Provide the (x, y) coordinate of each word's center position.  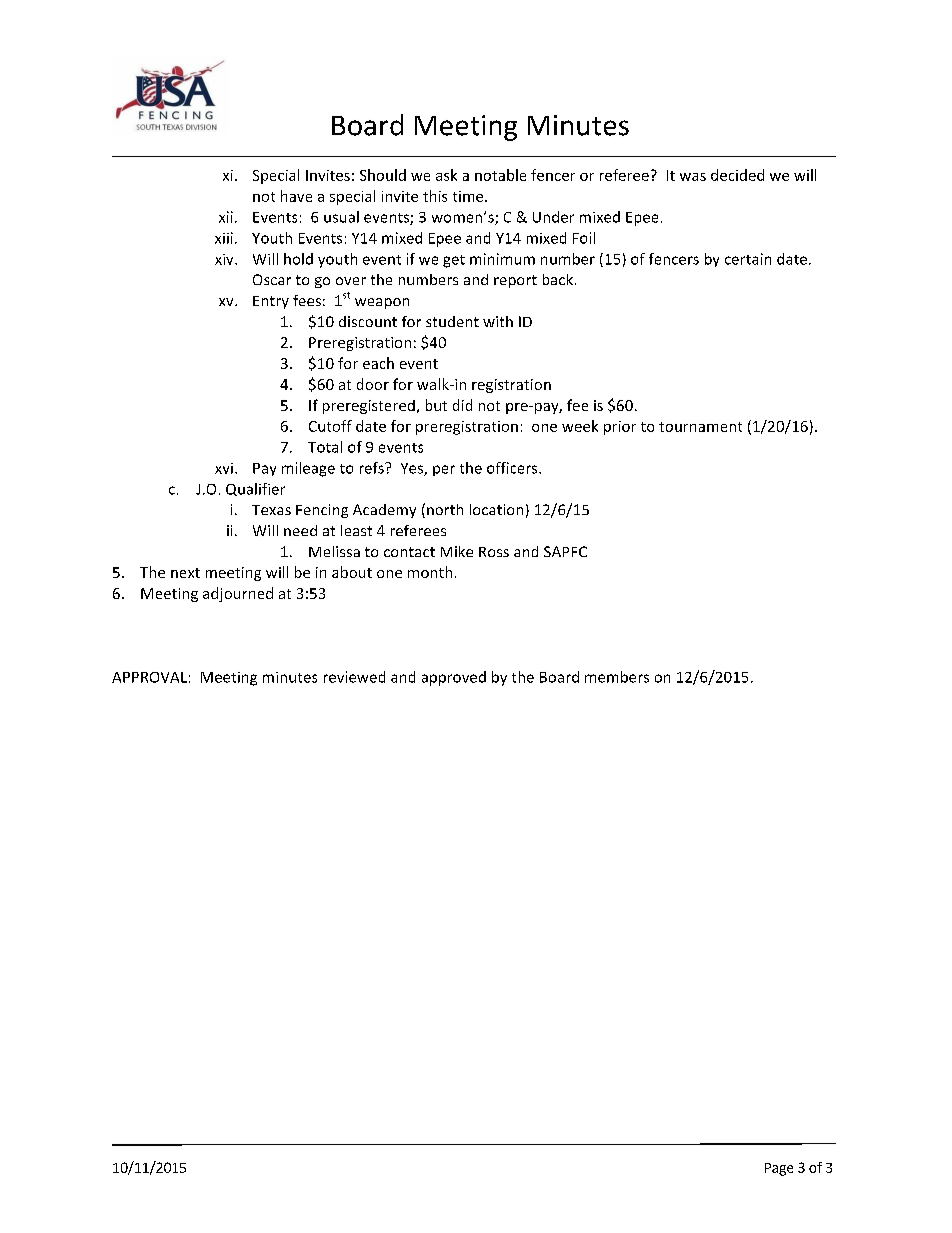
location (496, 509)
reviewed (354, 677)
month (430, 572)
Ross (494, 552)
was (693, 177)
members (617, 677)
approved (454, 678)
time (469, 196)
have (296, 196)
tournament (700, 427)
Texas (271, 510)
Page (779, 1169)
